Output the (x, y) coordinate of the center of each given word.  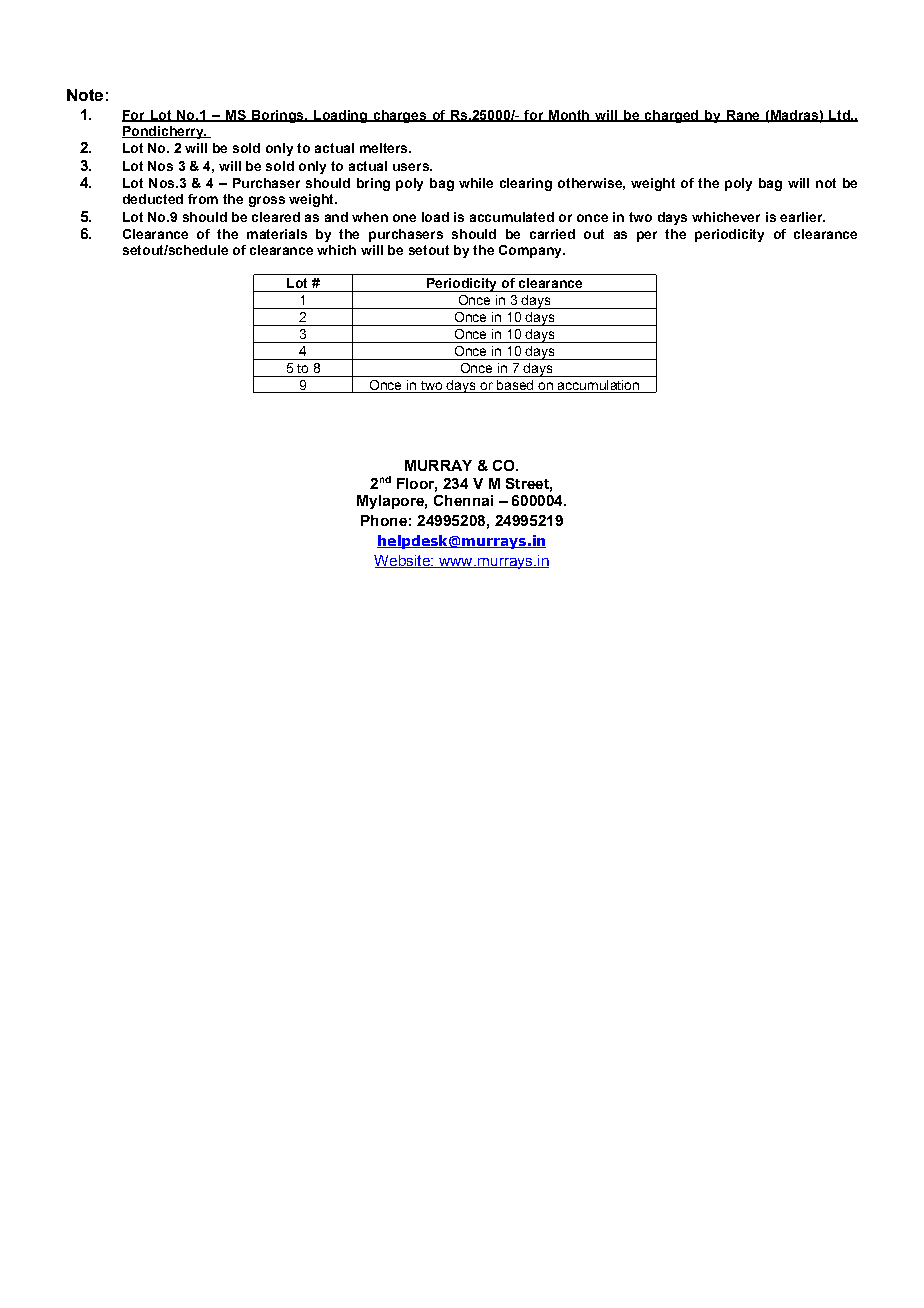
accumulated (512, 217)
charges (399, 116)
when (370, 217)
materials (277, 234)
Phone (384, 520)
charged (671, 116)
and (336, 217)
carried (552, 234)
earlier (802, 217)
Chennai (463, 500)
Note (85, 95)
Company (531, 251)
